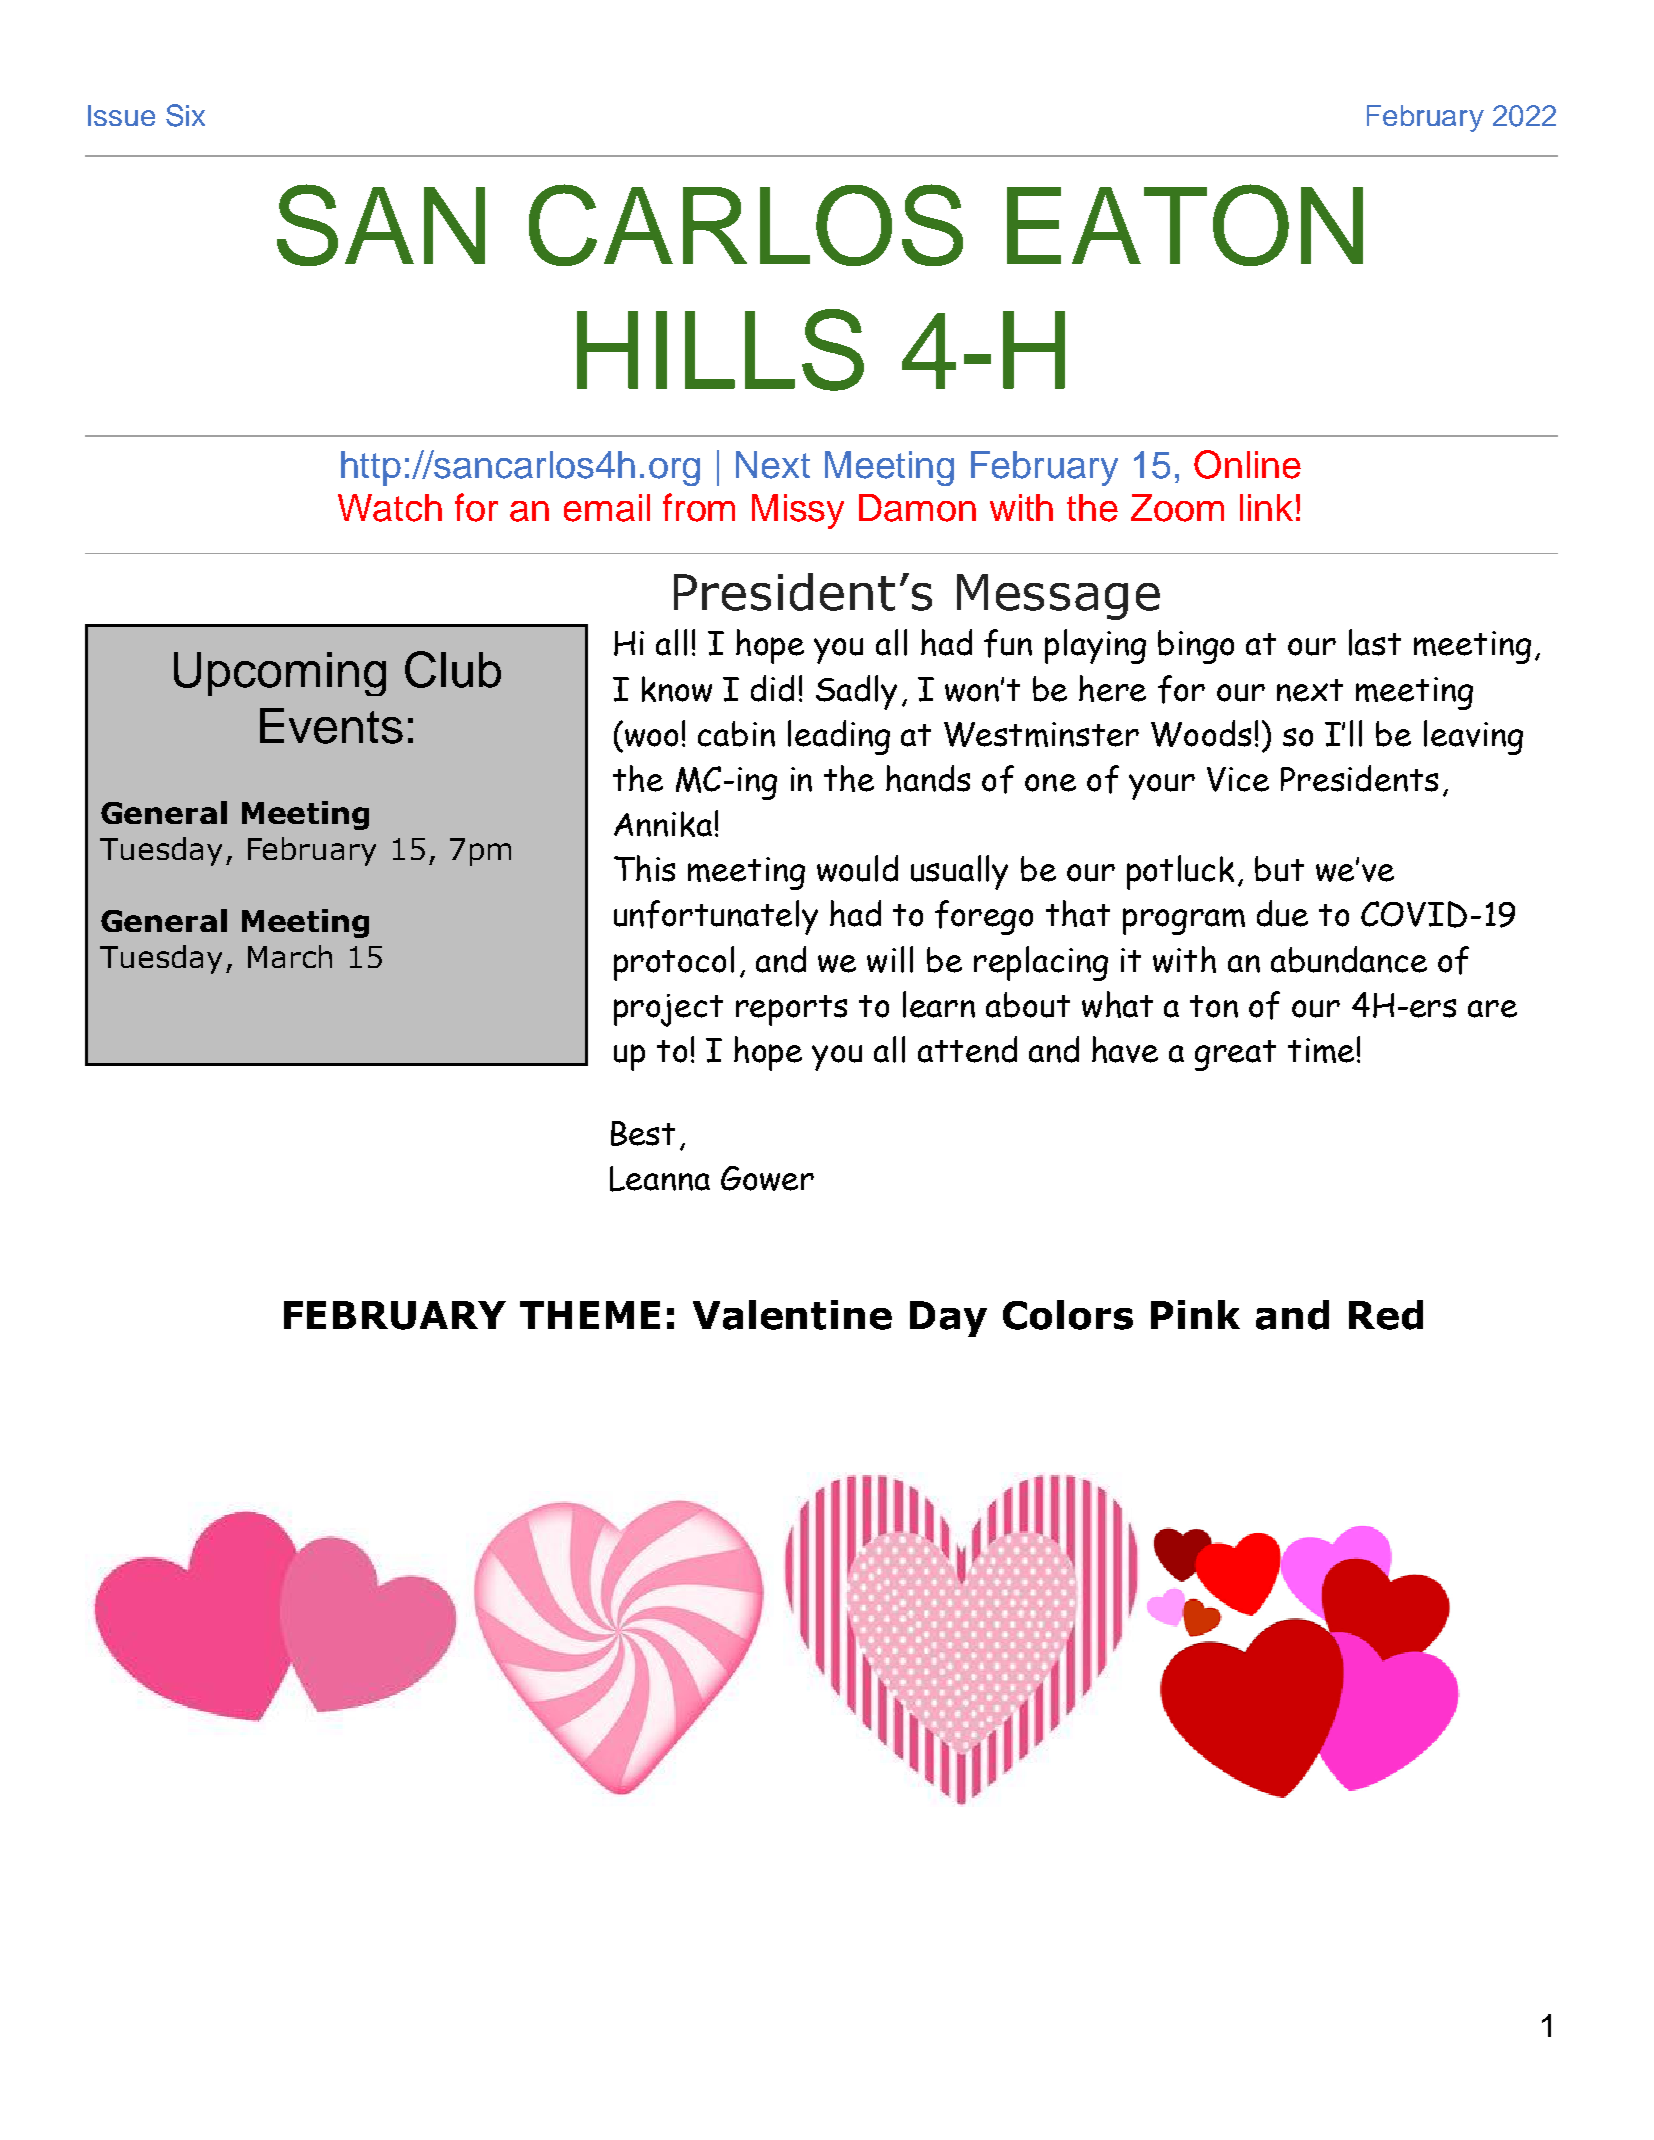 The image size is (1654, 2140). I want to click on link, so click(1266, 507).
